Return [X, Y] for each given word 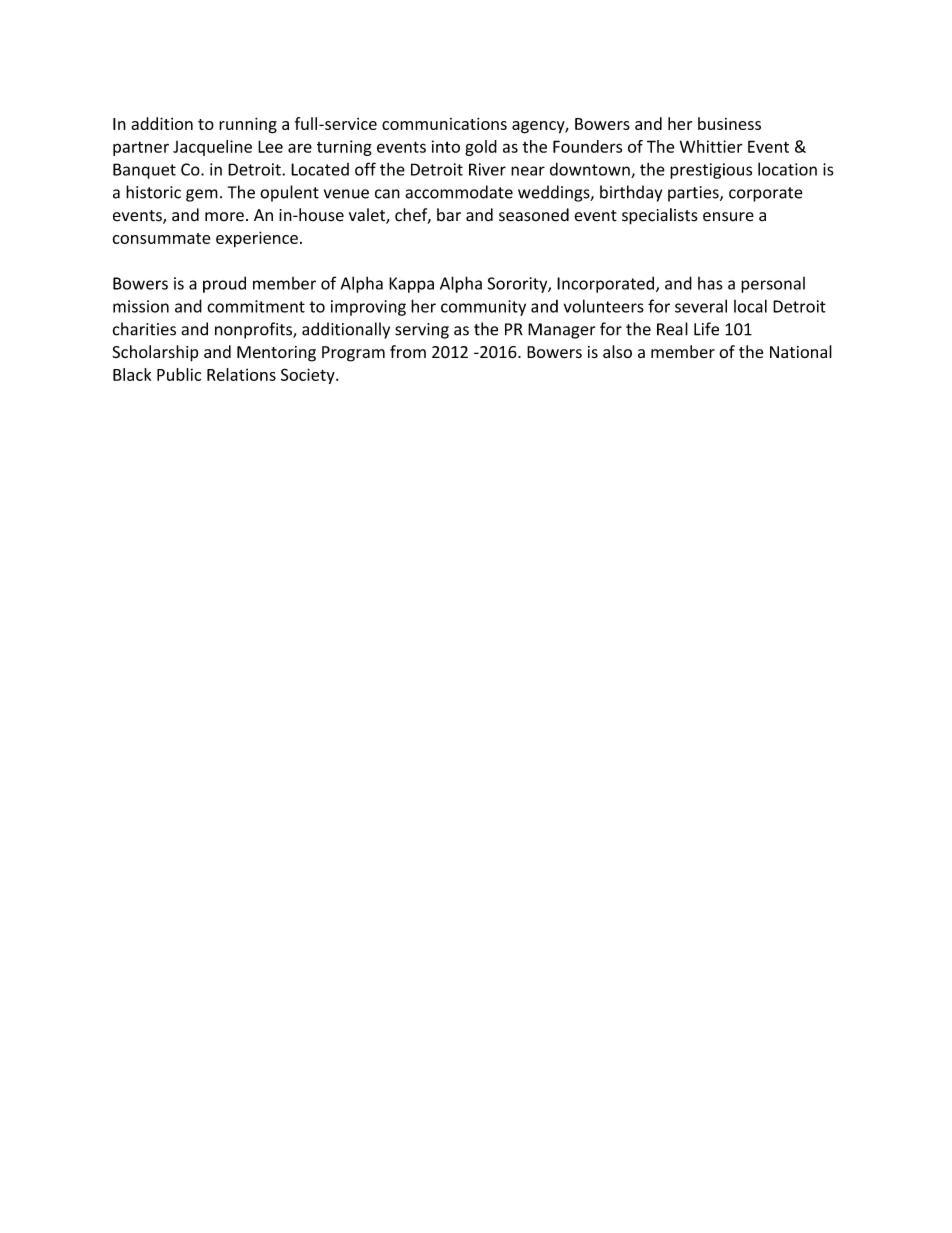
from [408, 351]
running [248, 125]
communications [444, 123]
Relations [241, 374]
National [801, 351]
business [729, 123]
